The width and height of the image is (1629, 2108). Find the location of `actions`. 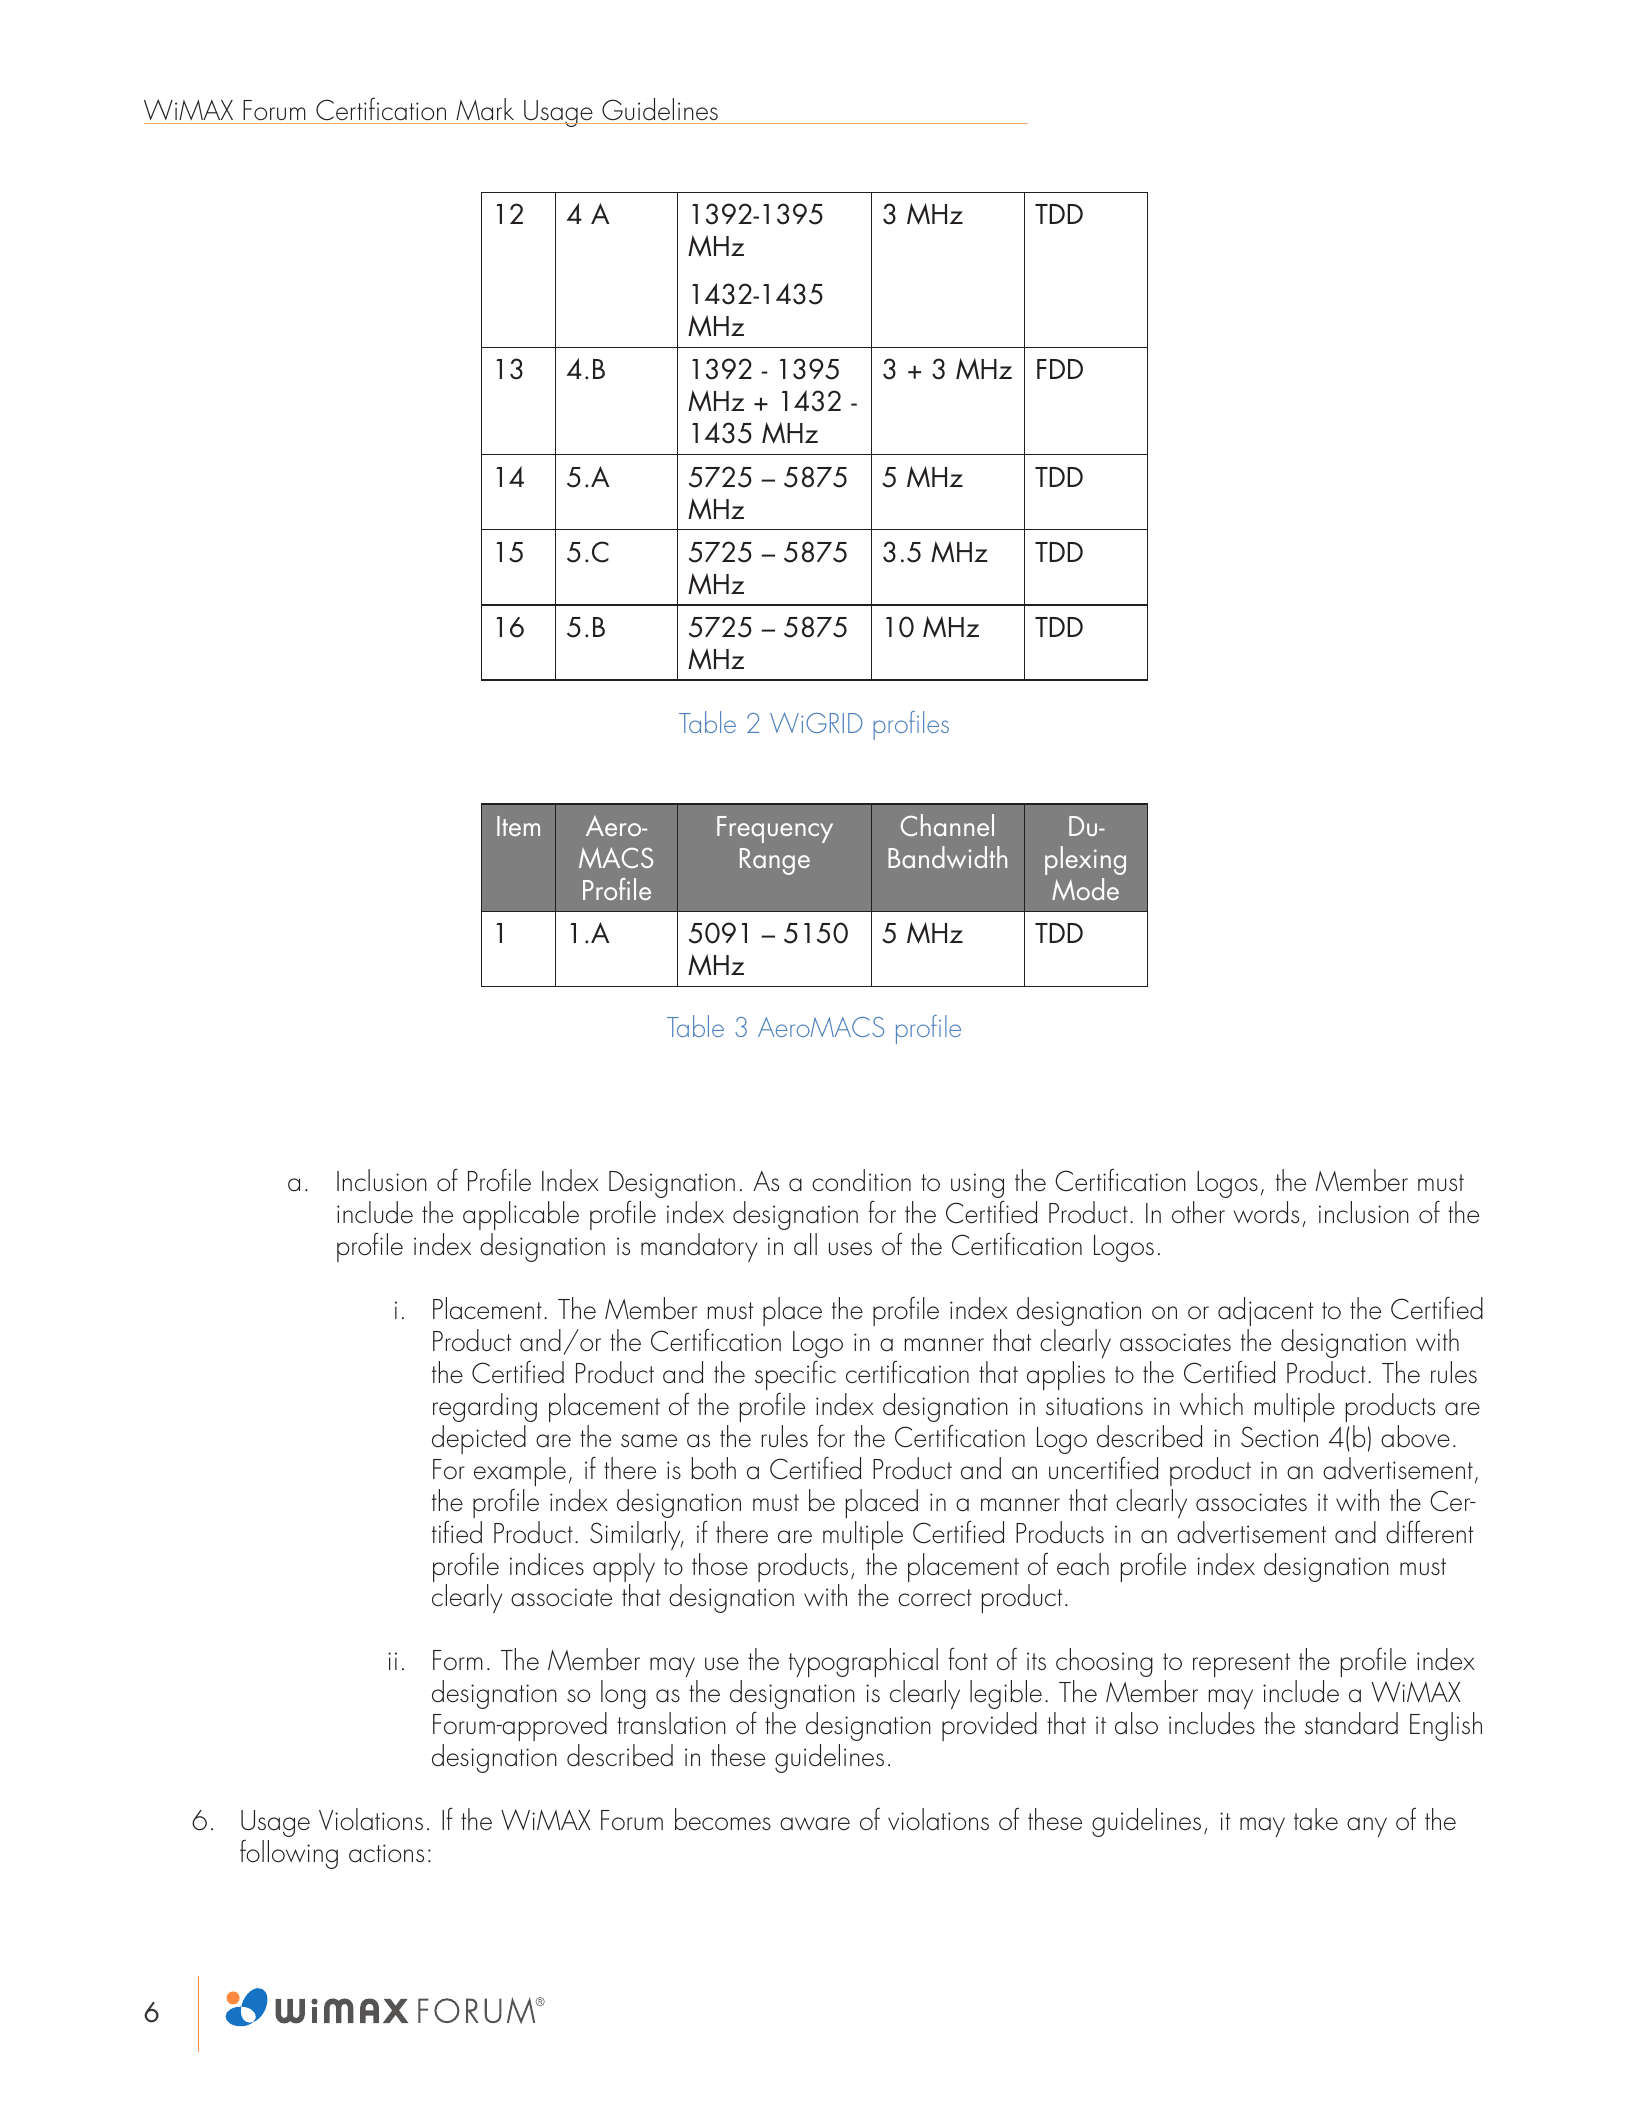

actions is located at coordinates (386, 1853).
